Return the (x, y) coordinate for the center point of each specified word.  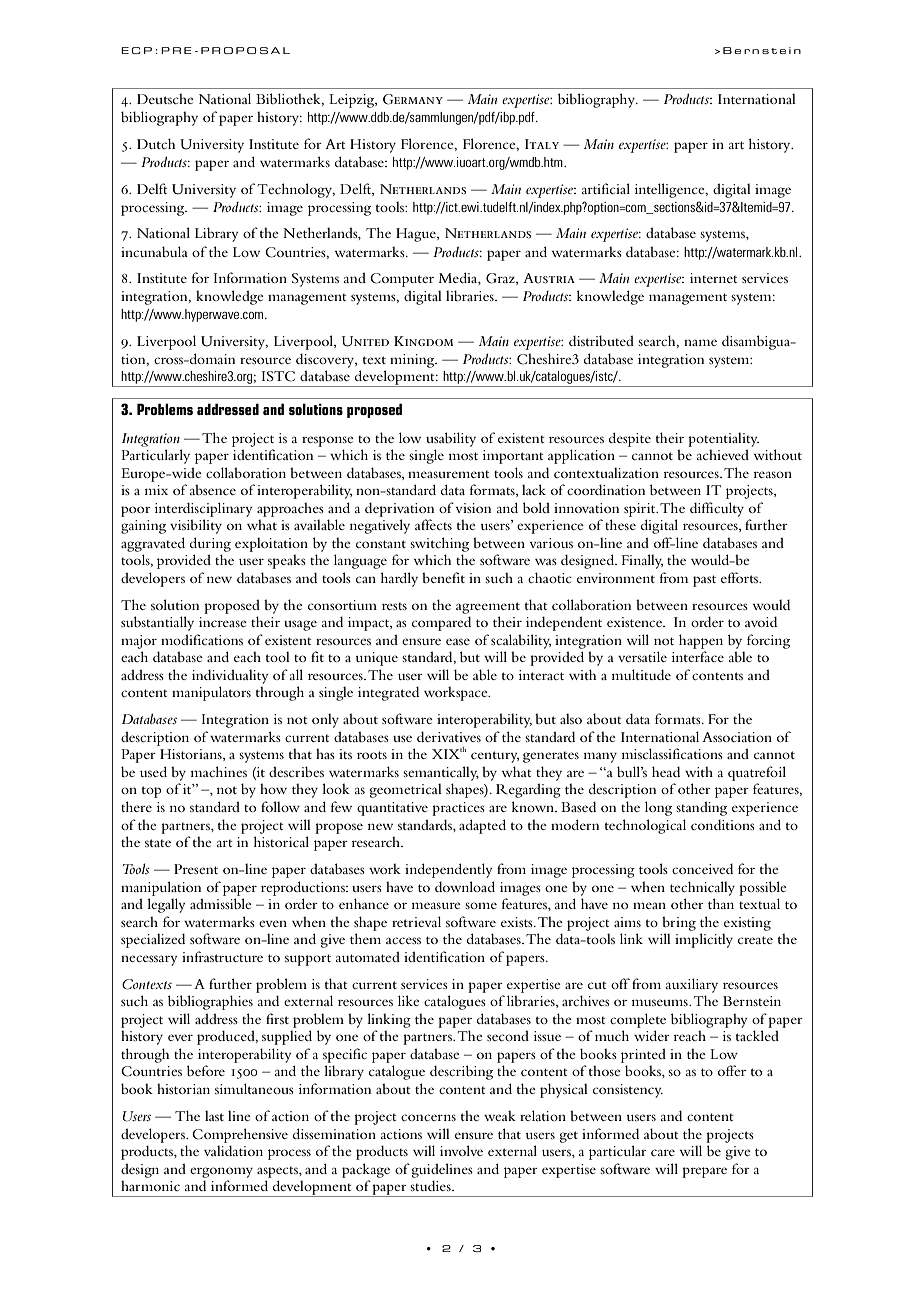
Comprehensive (240, 1135)
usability (451, 439)
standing (701, 808)
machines (219, 771)
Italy (542, 144)
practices (458, 809)
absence (213, 489)
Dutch (156, 143)
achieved (723, 454)
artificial (606, 188)
